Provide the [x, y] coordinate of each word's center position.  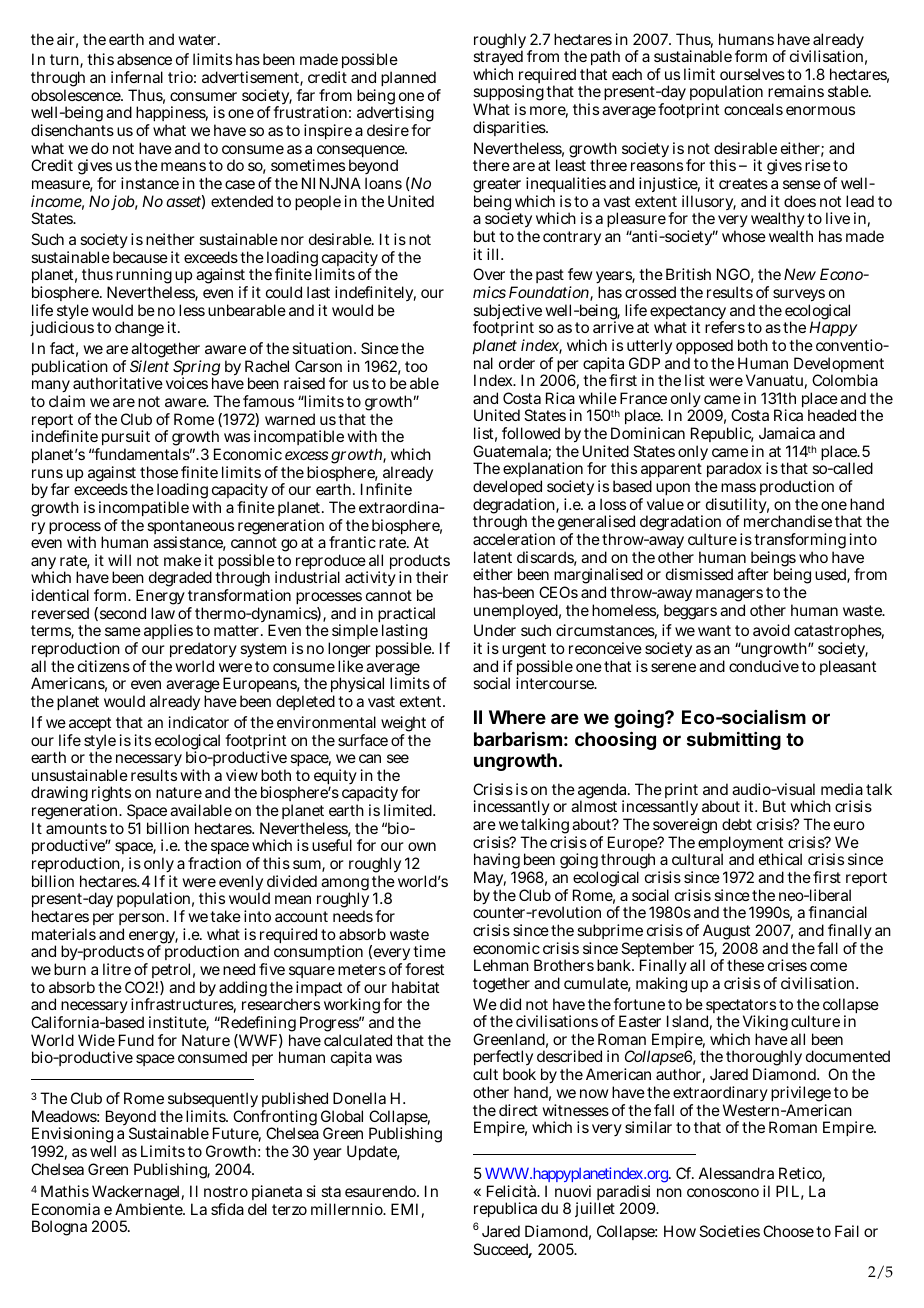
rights [112, 795]
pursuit [124, 439]
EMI [404, 1209]
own [422, 846]
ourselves [752, 74]
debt [737, 824]
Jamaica [787, 433]
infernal [137, 77]
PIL [787, 1191]
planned [408, 78]
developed [507, 489]
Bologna [59, 1228]
